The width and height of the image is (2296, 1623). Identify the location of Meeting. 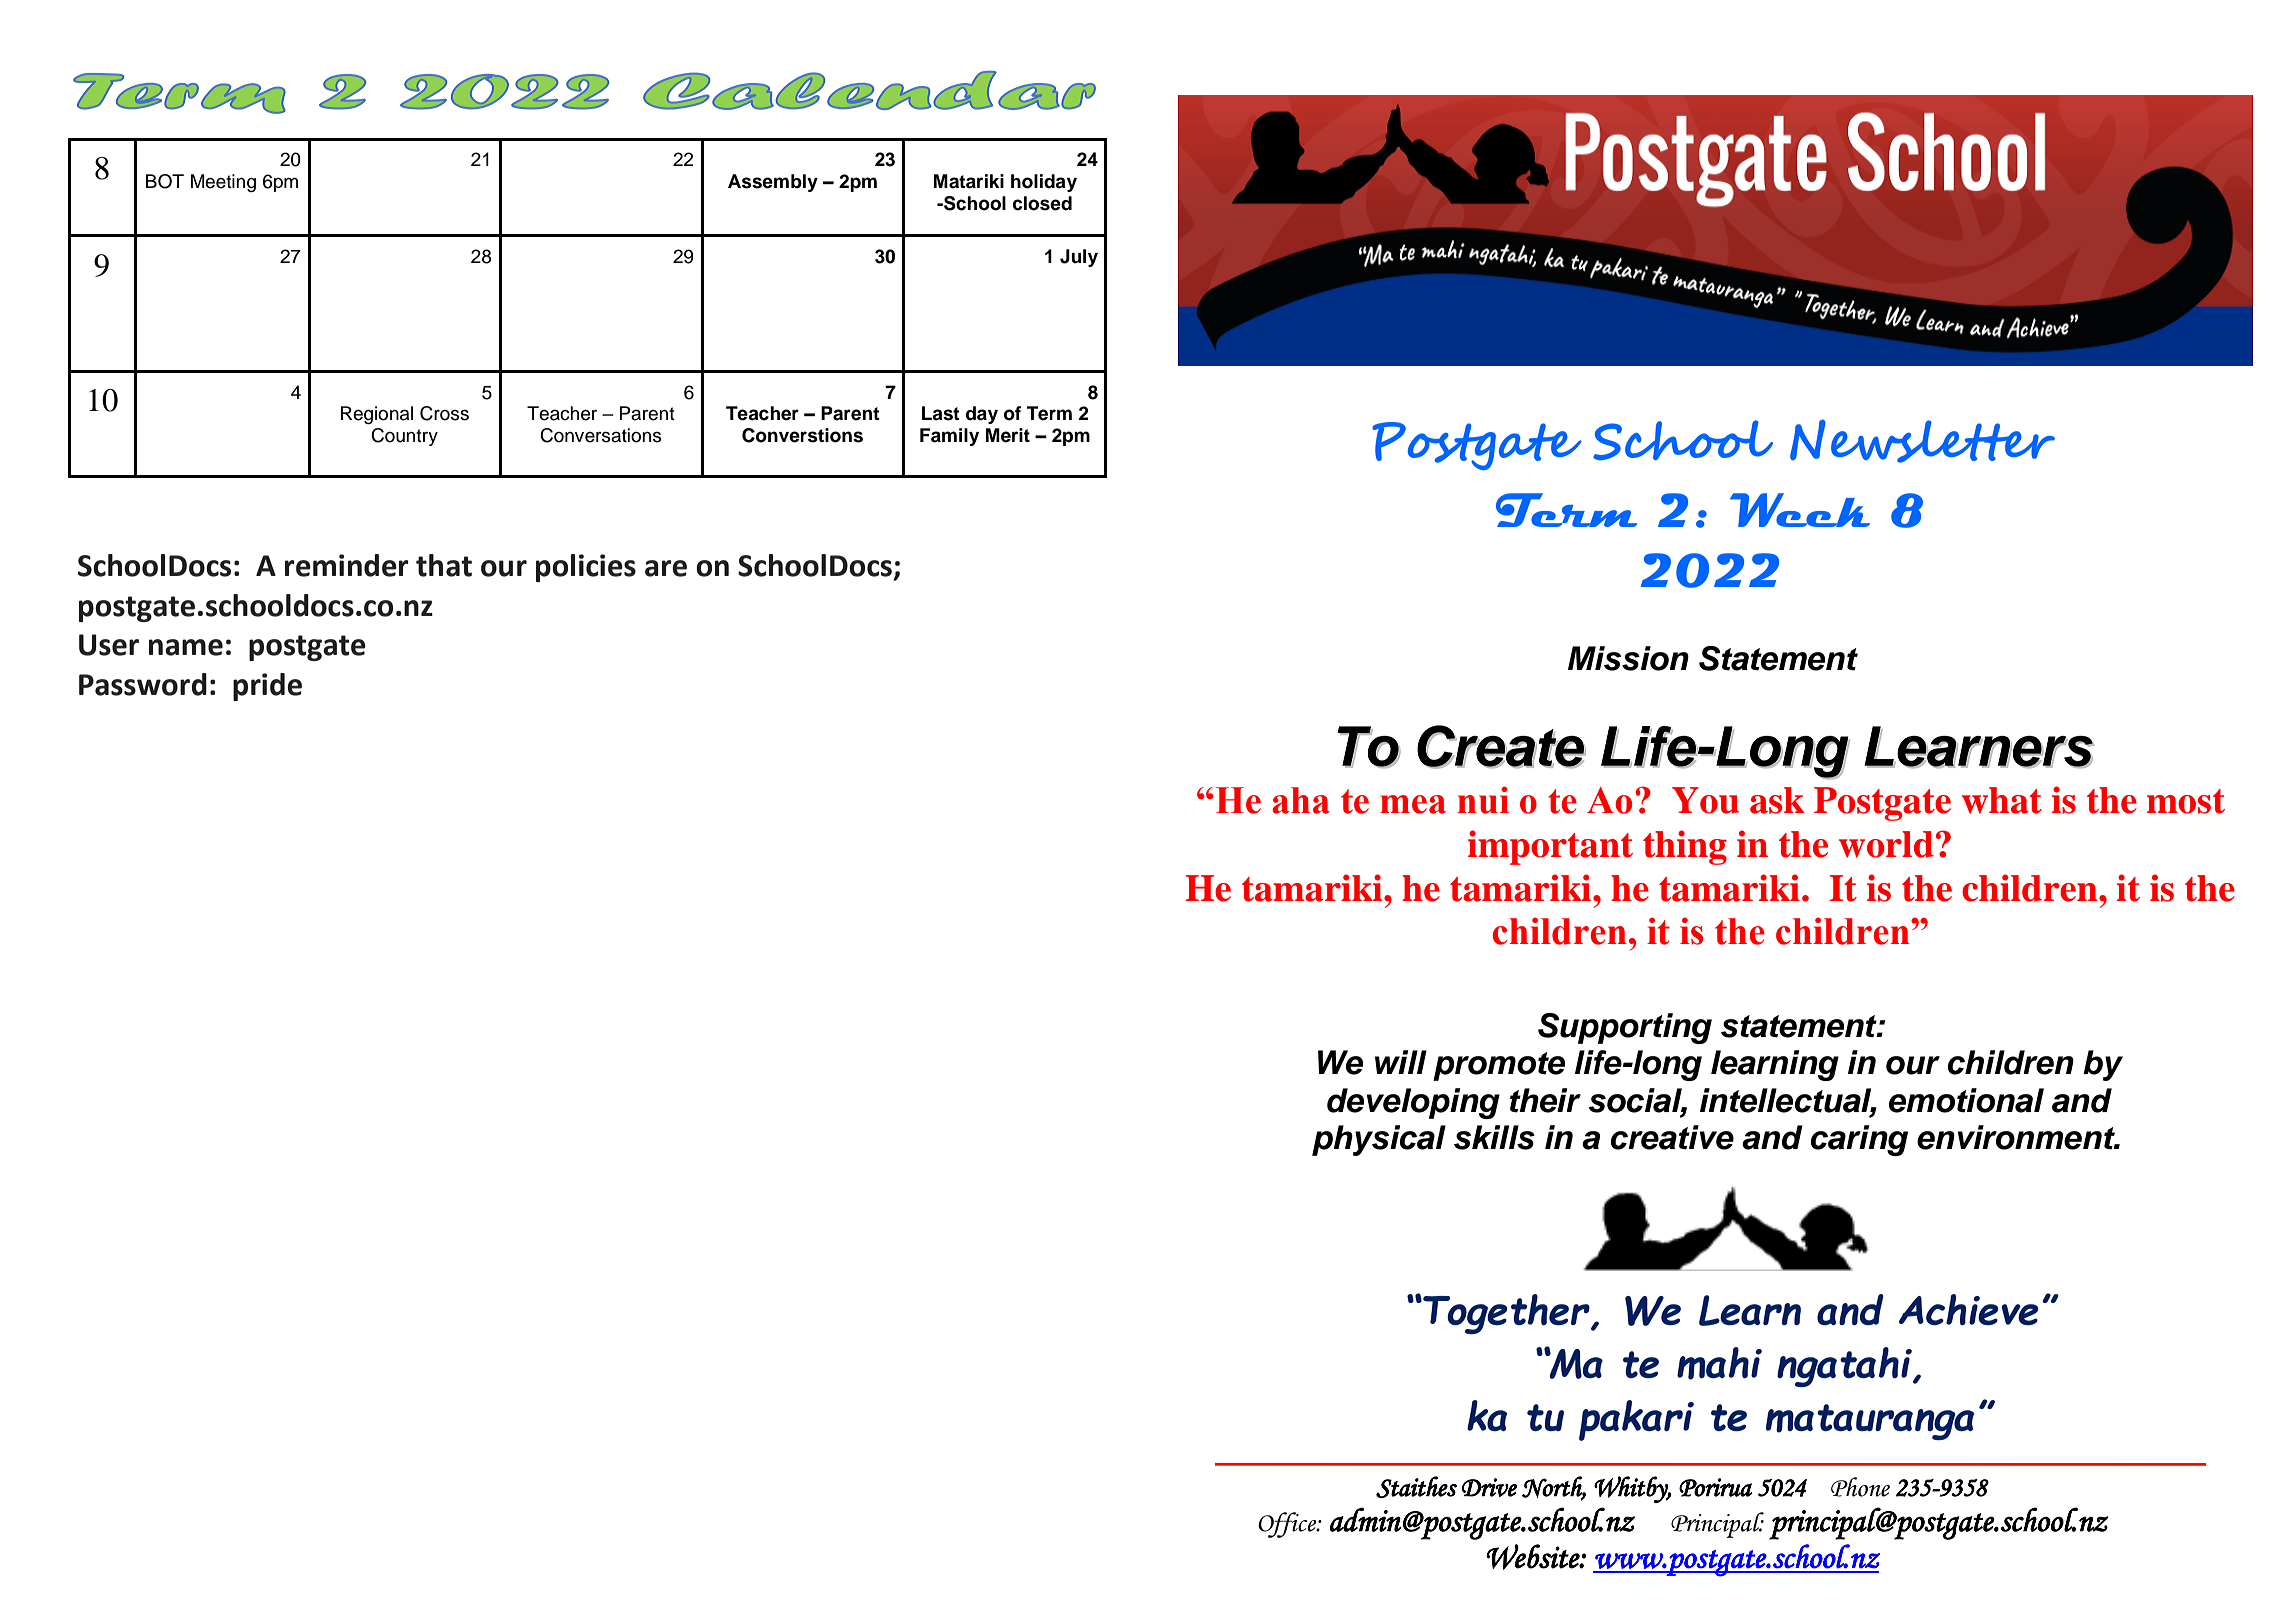
(223, 183).
